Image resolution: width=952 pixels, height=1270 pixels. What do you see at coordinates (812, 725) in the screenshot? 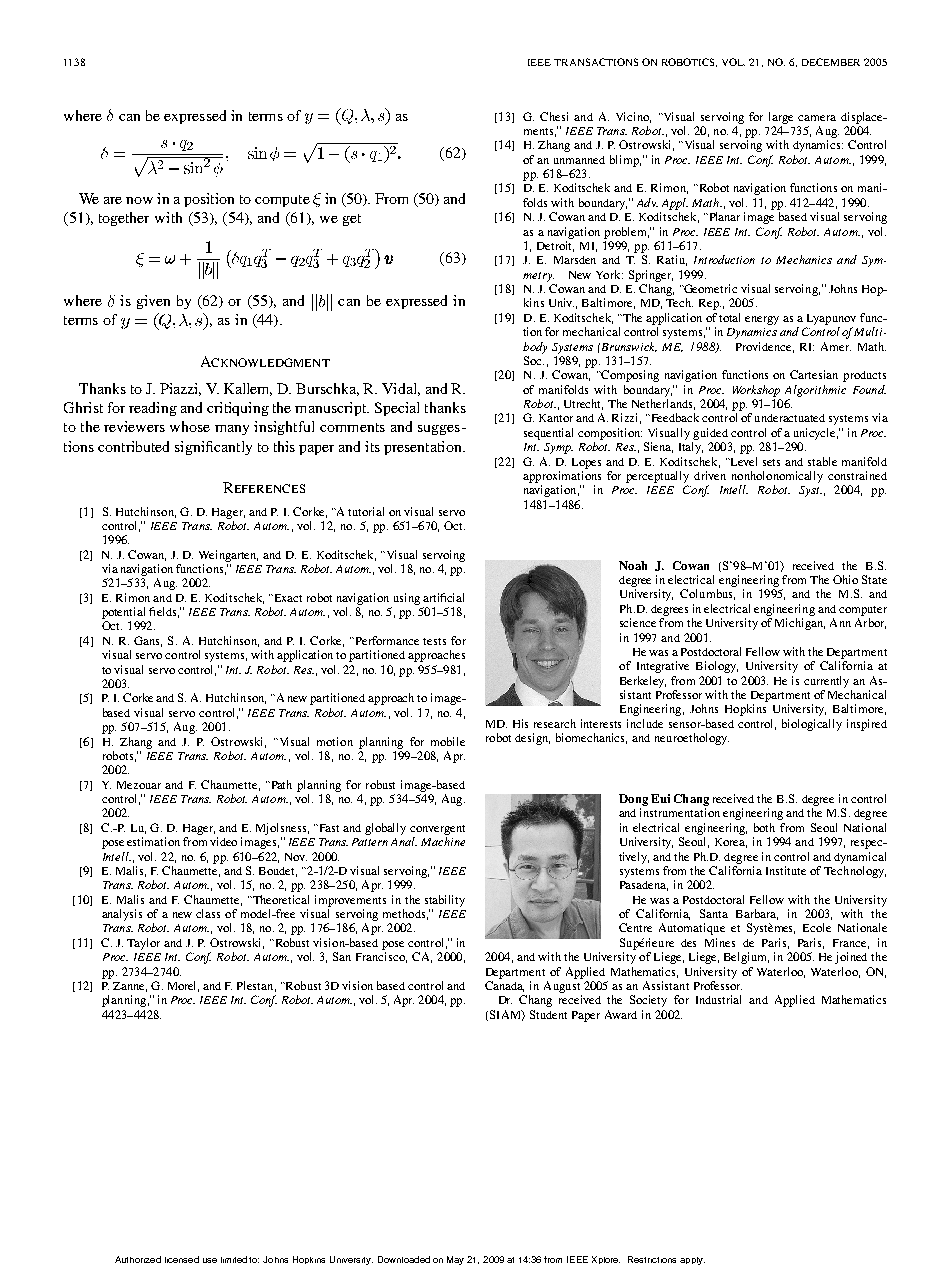
I see `biologically` at bounding box center [812, 725].
